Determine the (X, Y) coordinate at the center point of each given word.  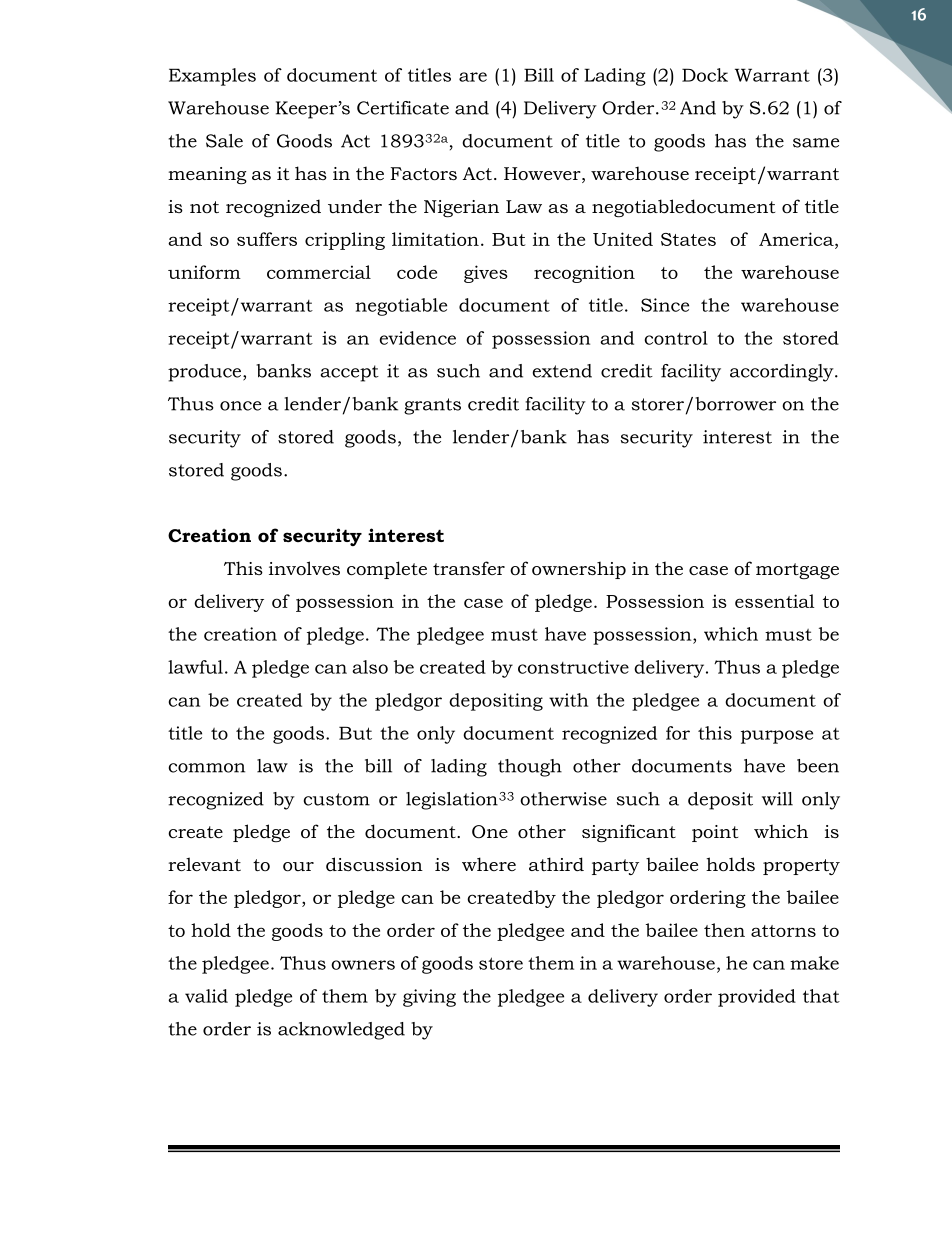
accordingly (783, 373)
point (715, 833)
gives (486, 274)
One (490, 832)
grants (432, 406)
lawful (195, 667)
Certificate (403, 108)
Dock (705, 75)
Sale (224, 141)
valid (206, 996)
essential (774, 601)
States (688, 239)
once (240, 406)
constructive (573, 667)
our (298, 867)
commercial (319, 272)
